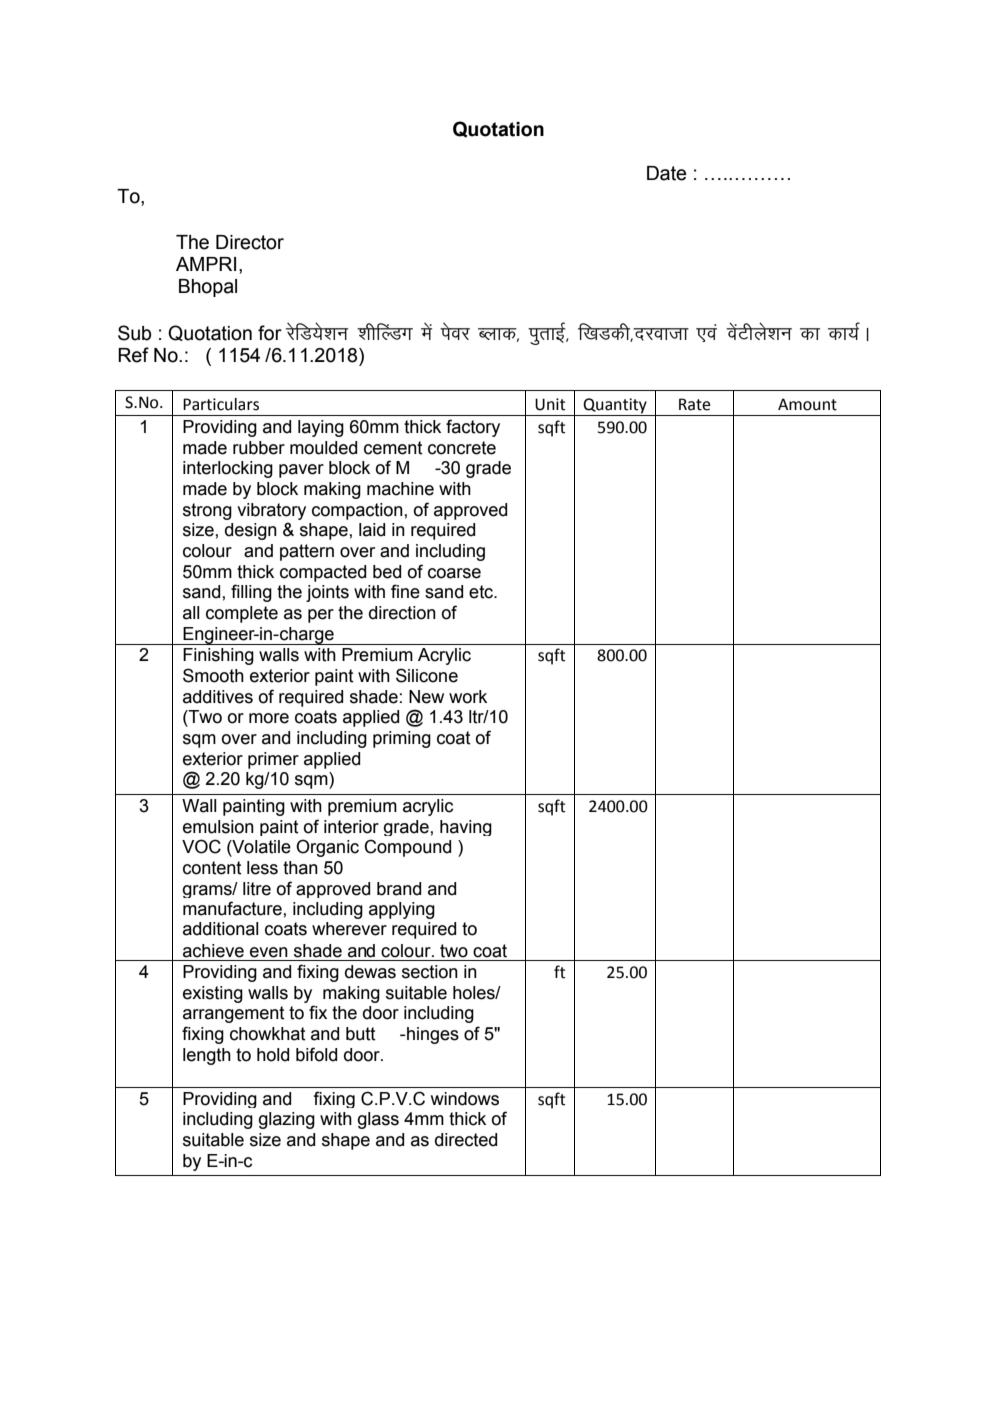  What do you see at coordinates (400, 489) in the page?
I see `machine` at bounding box center [400, 489].
